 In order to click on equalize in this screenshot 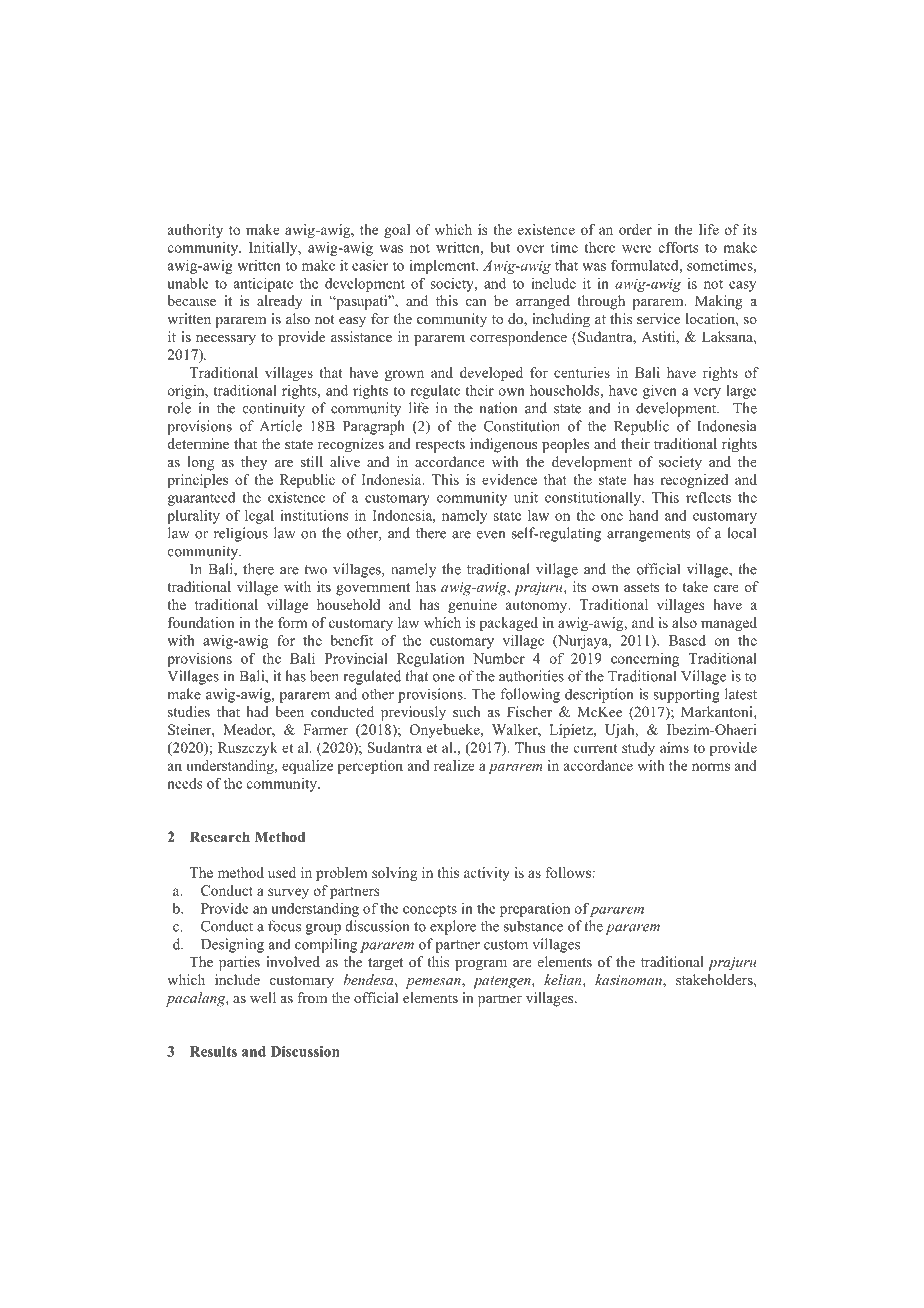, I will do `click(307, 767)`.
